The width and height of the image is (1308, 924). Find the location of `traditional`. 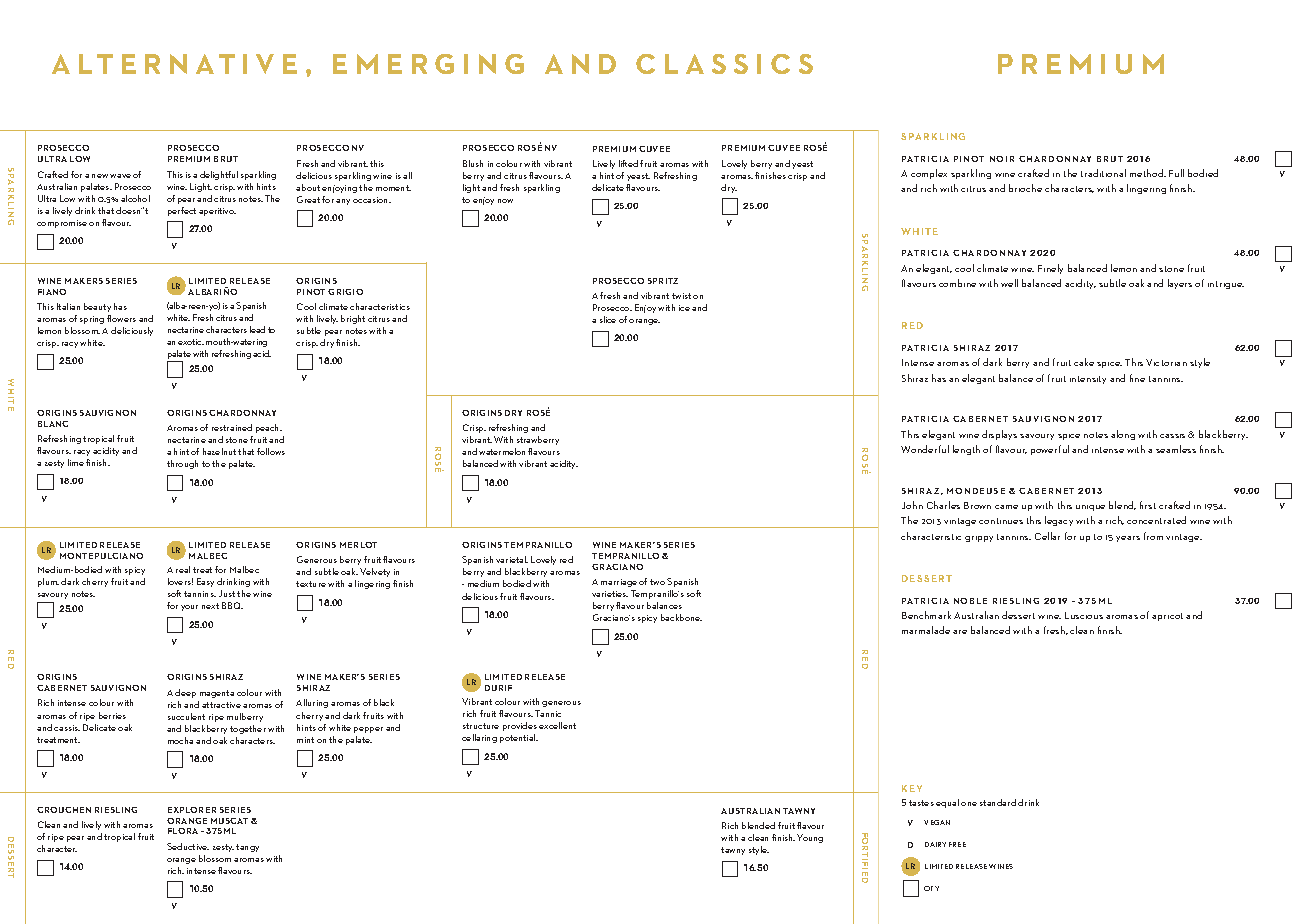

traditional is located at coordinates (1103, 173).
